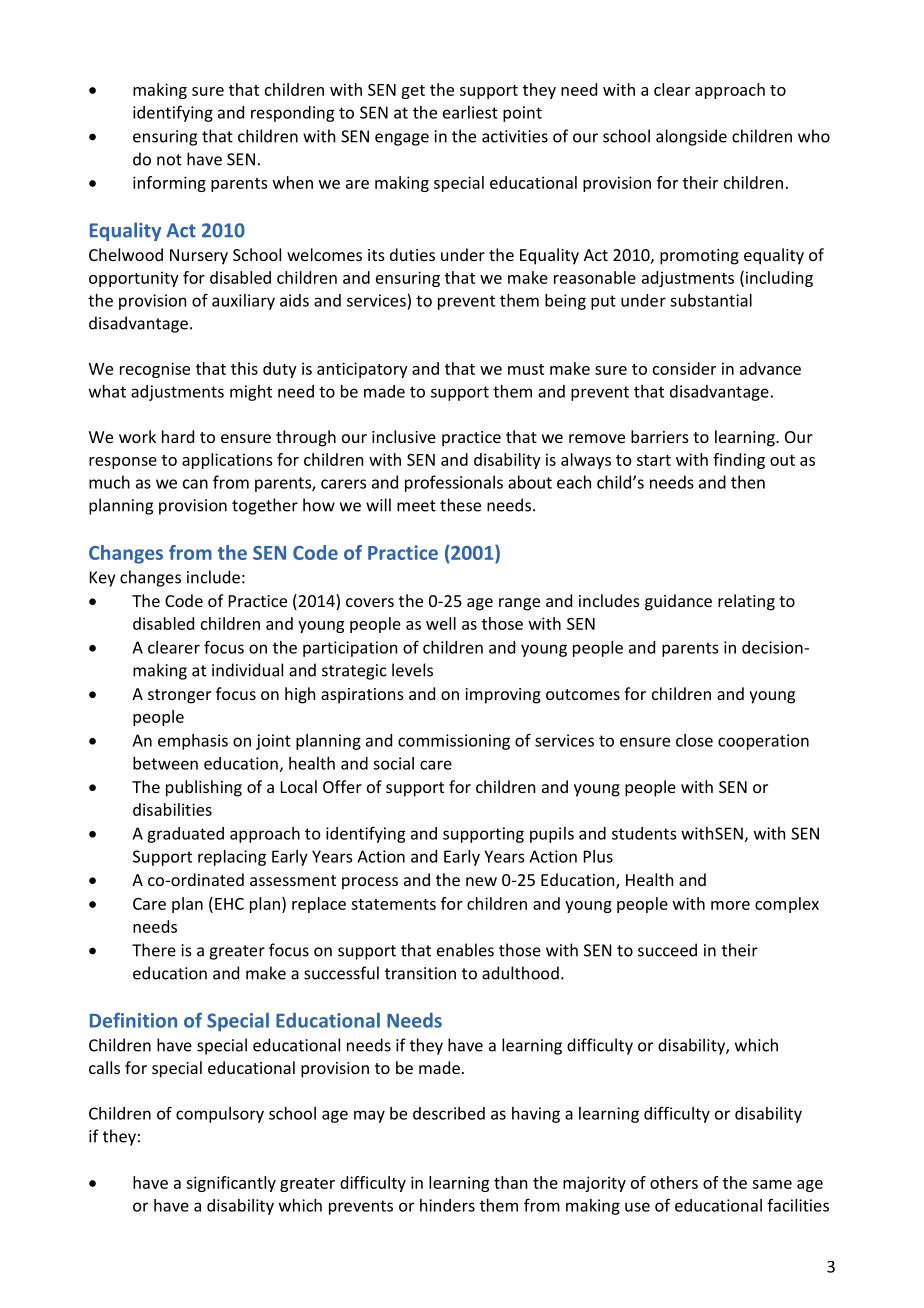  I want to click on alongside, so click(691, 137).
